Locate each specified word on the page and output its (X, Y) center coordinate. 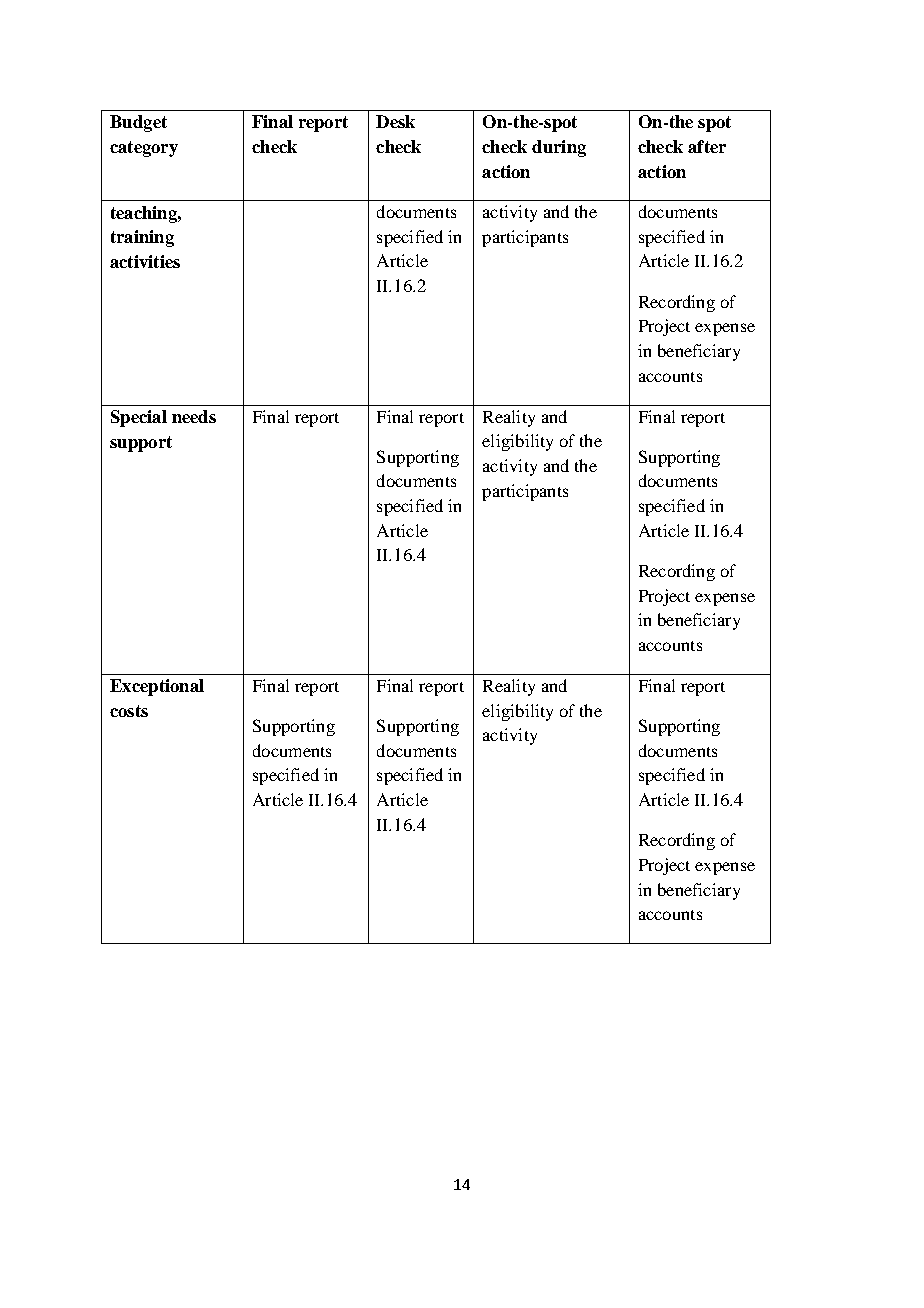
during (559, 148)
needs (194, 416)
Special (139, 418)
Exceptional (157, 687)
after (707, 146)
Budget (138, 123)
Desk (395, 121)
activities (145, 261)
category (144, 149)
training (142, 238)
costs (129, 711)
